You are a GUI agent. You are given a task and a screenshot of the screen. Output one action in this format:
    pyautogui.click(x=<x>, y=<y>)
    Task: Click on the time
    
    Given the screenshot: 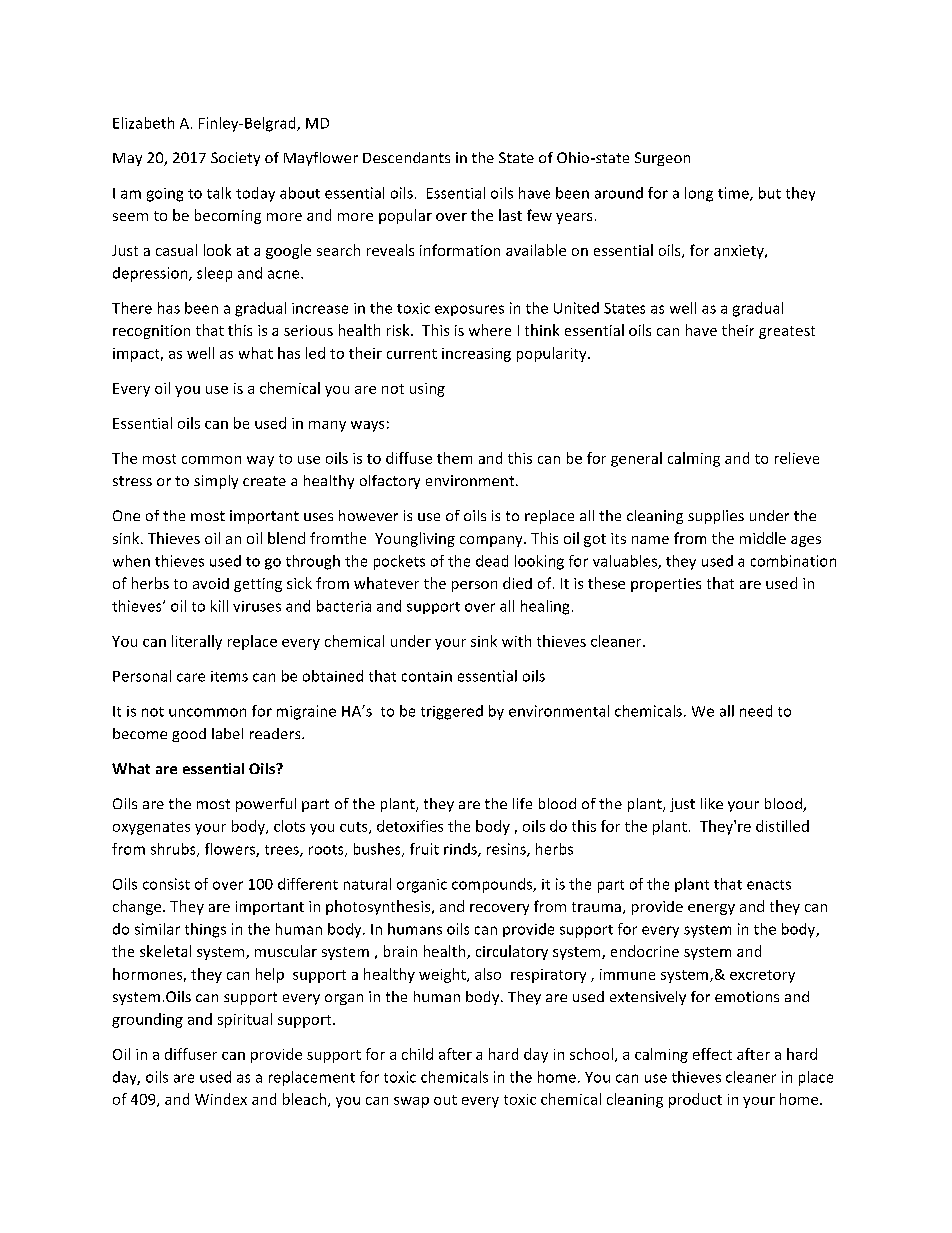 What is the action you would take?
    pyautogui.click(x=734, y=194)
